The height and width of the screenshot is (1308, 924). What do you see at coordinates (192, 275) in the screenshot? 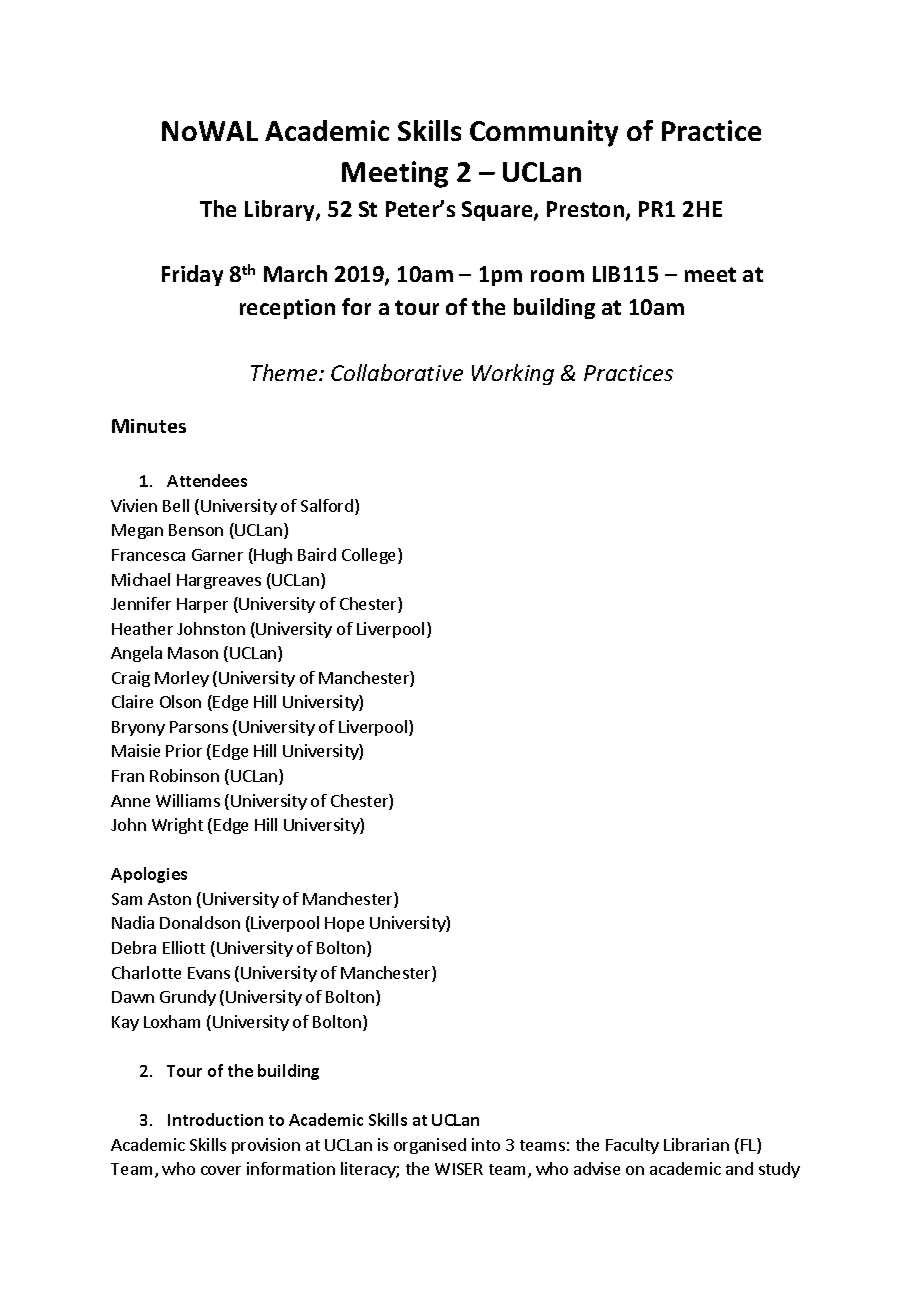
I see `Friday` at bounding box center [192, 275].
